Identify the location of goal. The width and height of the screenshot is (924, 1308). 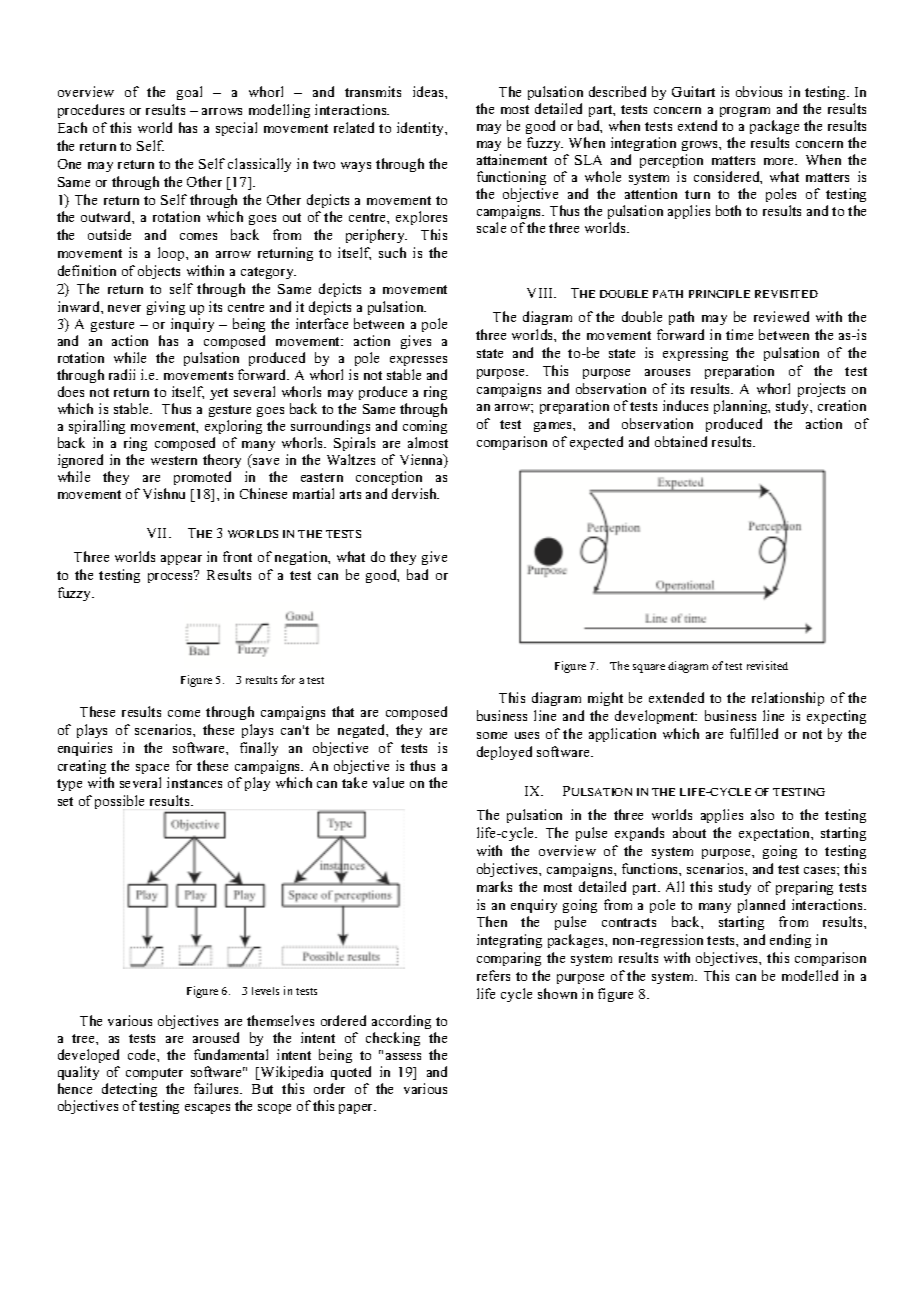
(189, 93).
